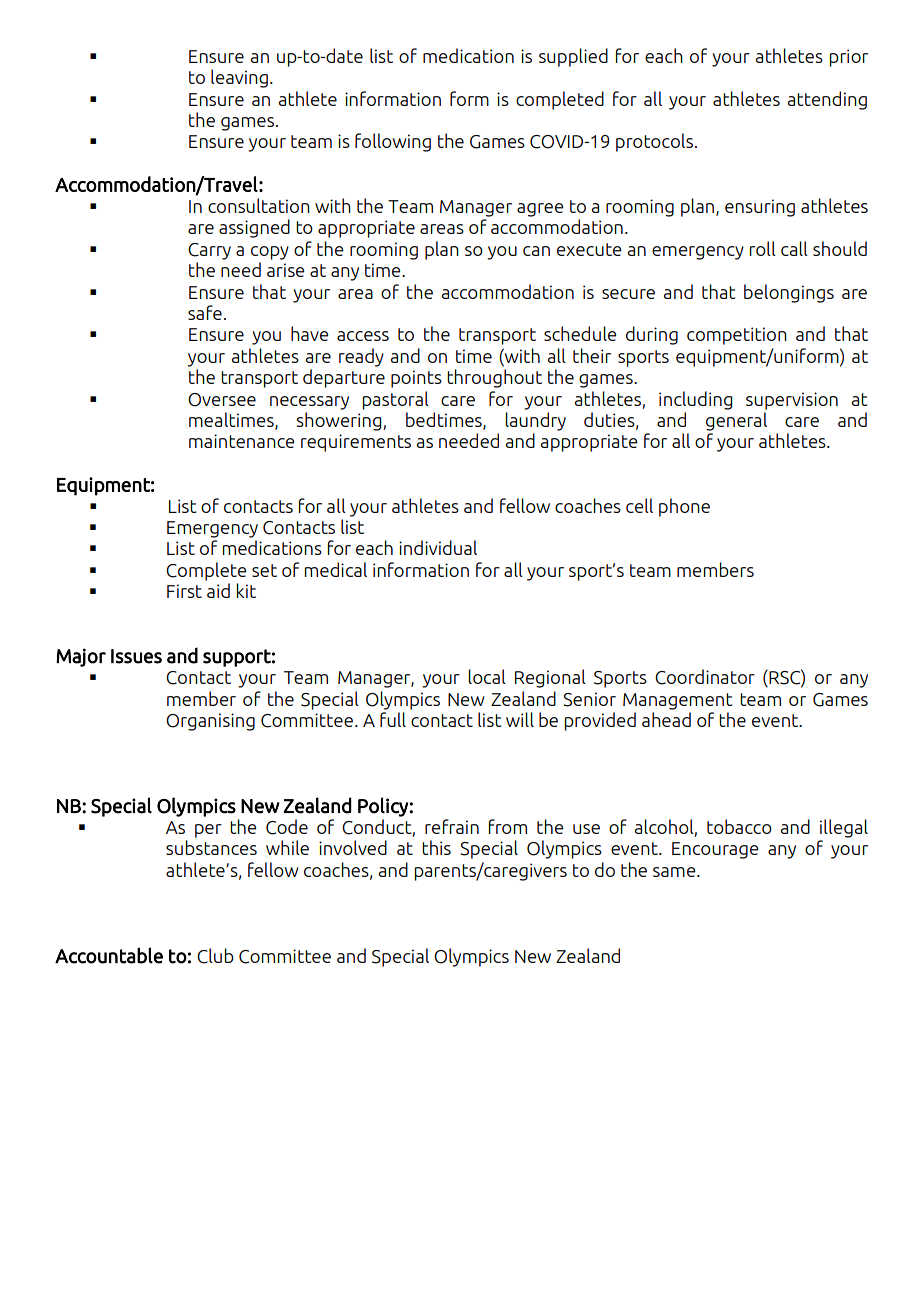 The width and height of the screenshot is (924, 1308). What do you see at coordinates (705, 677) in the screenshot?
I see `Coordinator` at bounding box center [705, 677].
